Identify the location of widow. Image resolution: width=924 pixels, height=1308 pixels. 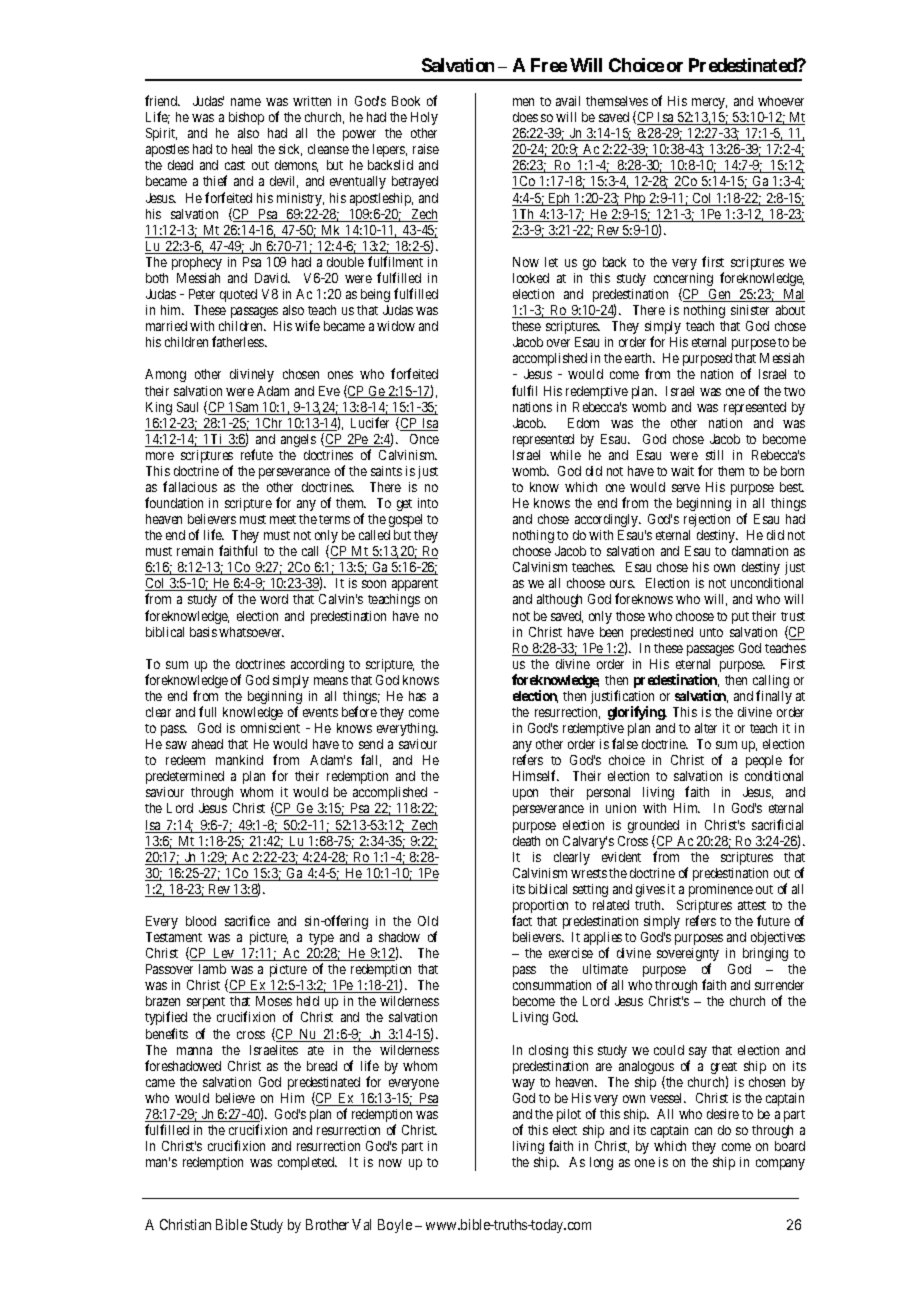
(396, 326).
